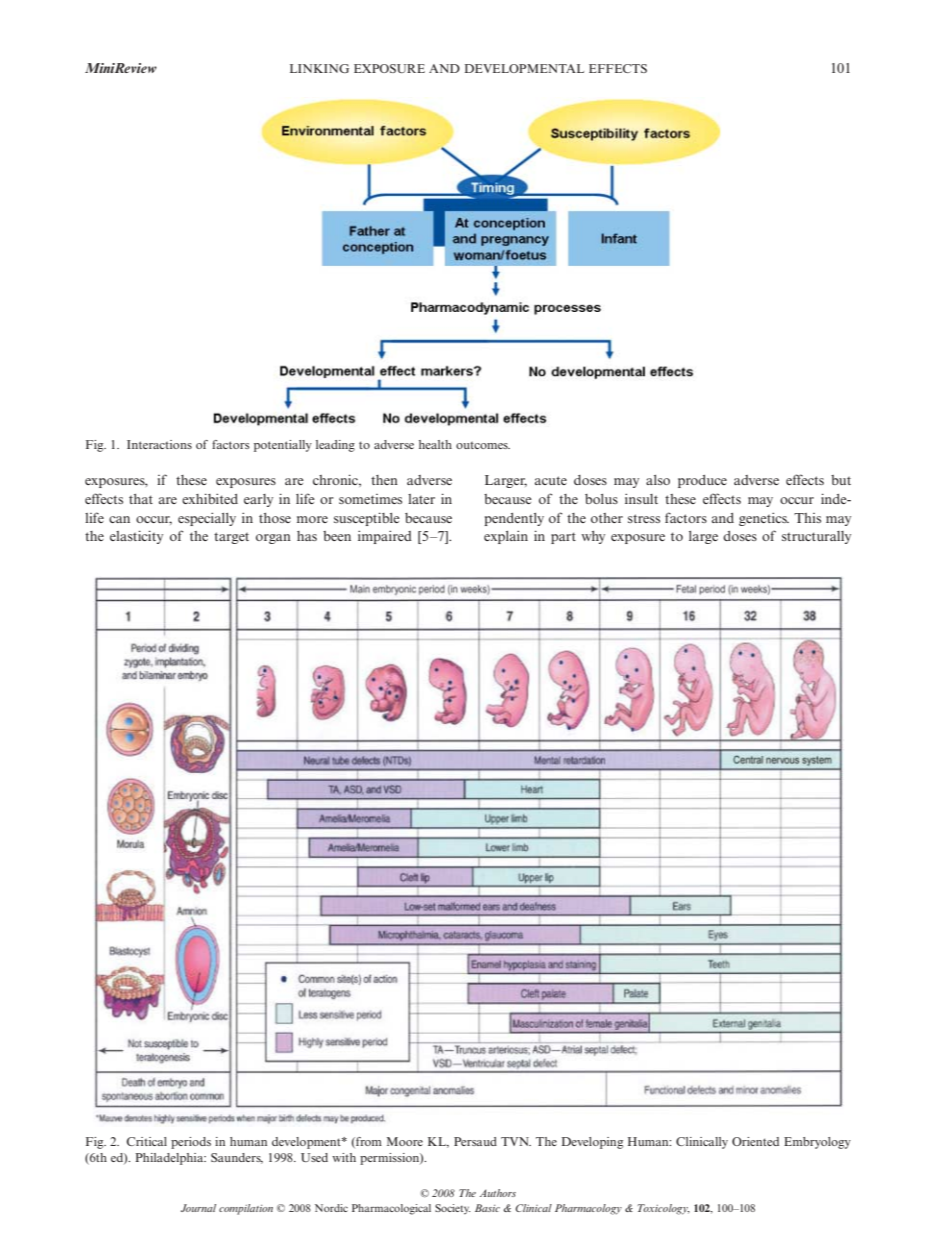 Image resolution: width=952 pixels, height=1251 pixels. What do you see at coordinates (764, 519) in the screenshot?
I see `genetics` at bounding box center [764, 519].
